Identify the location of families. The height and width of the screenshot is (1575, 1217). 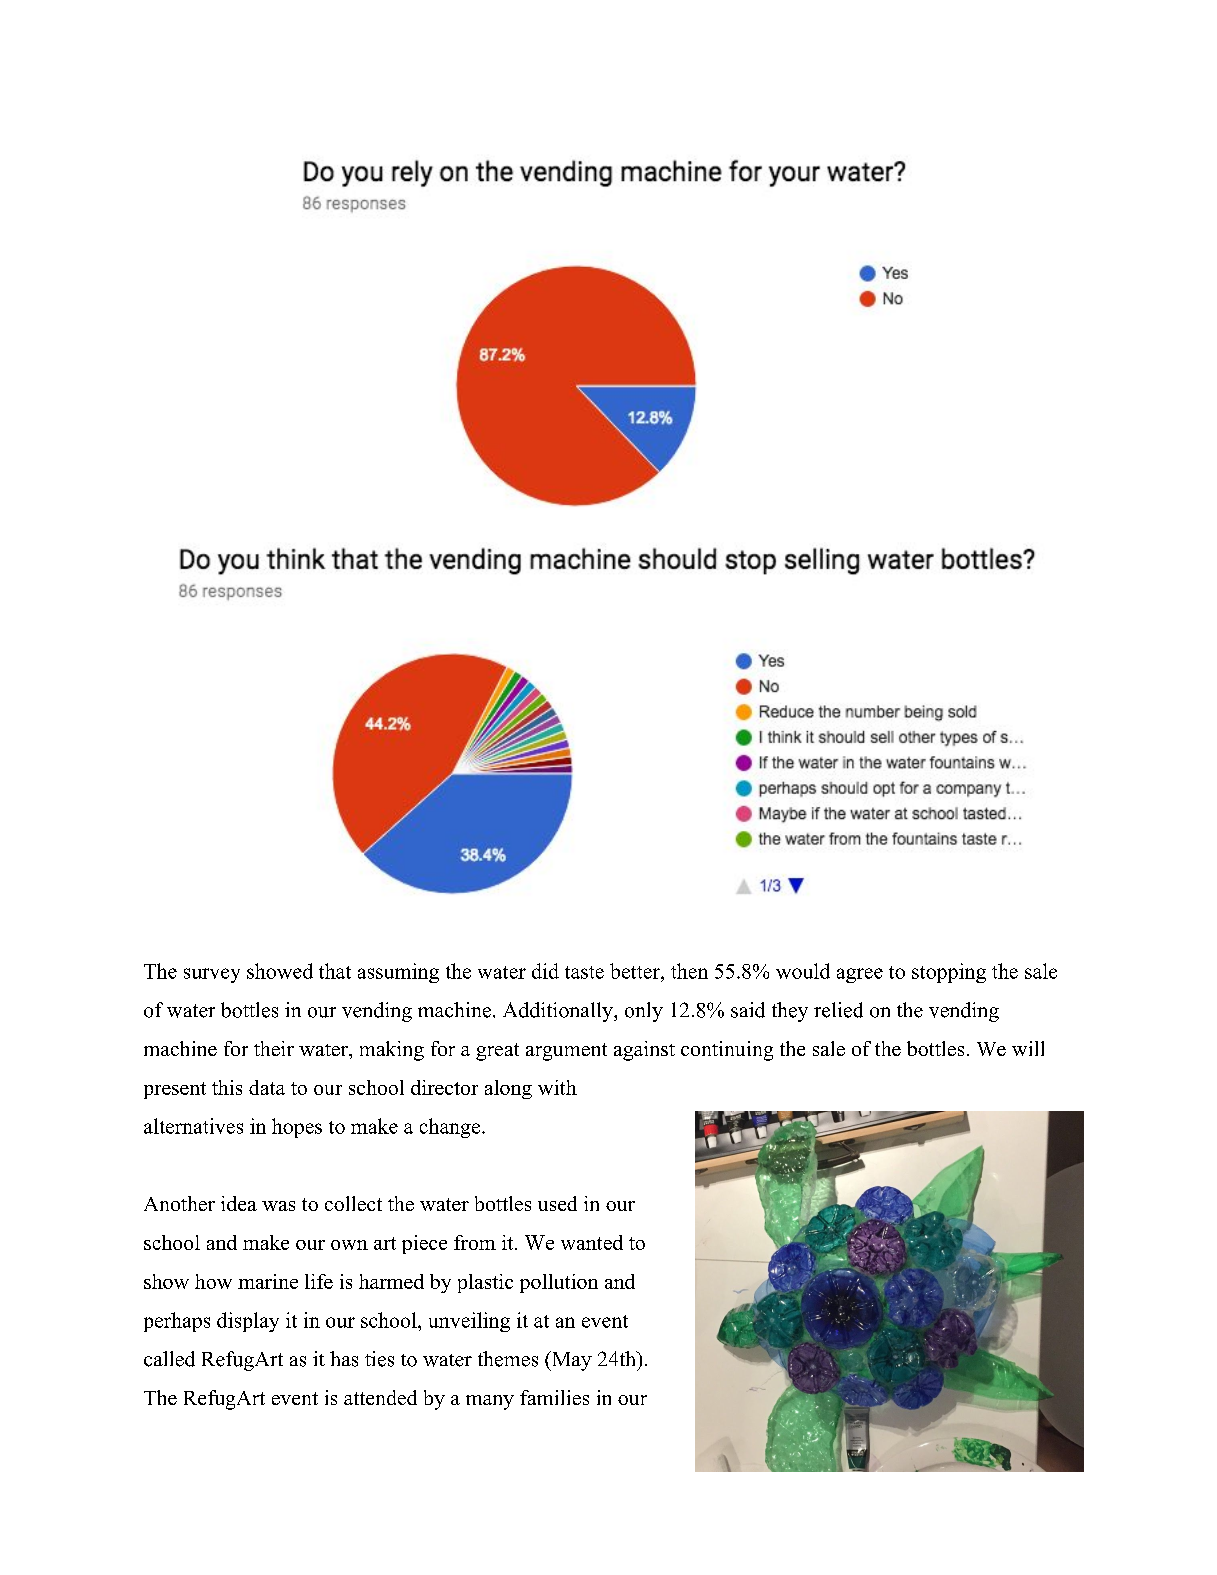
(554, 1397).
